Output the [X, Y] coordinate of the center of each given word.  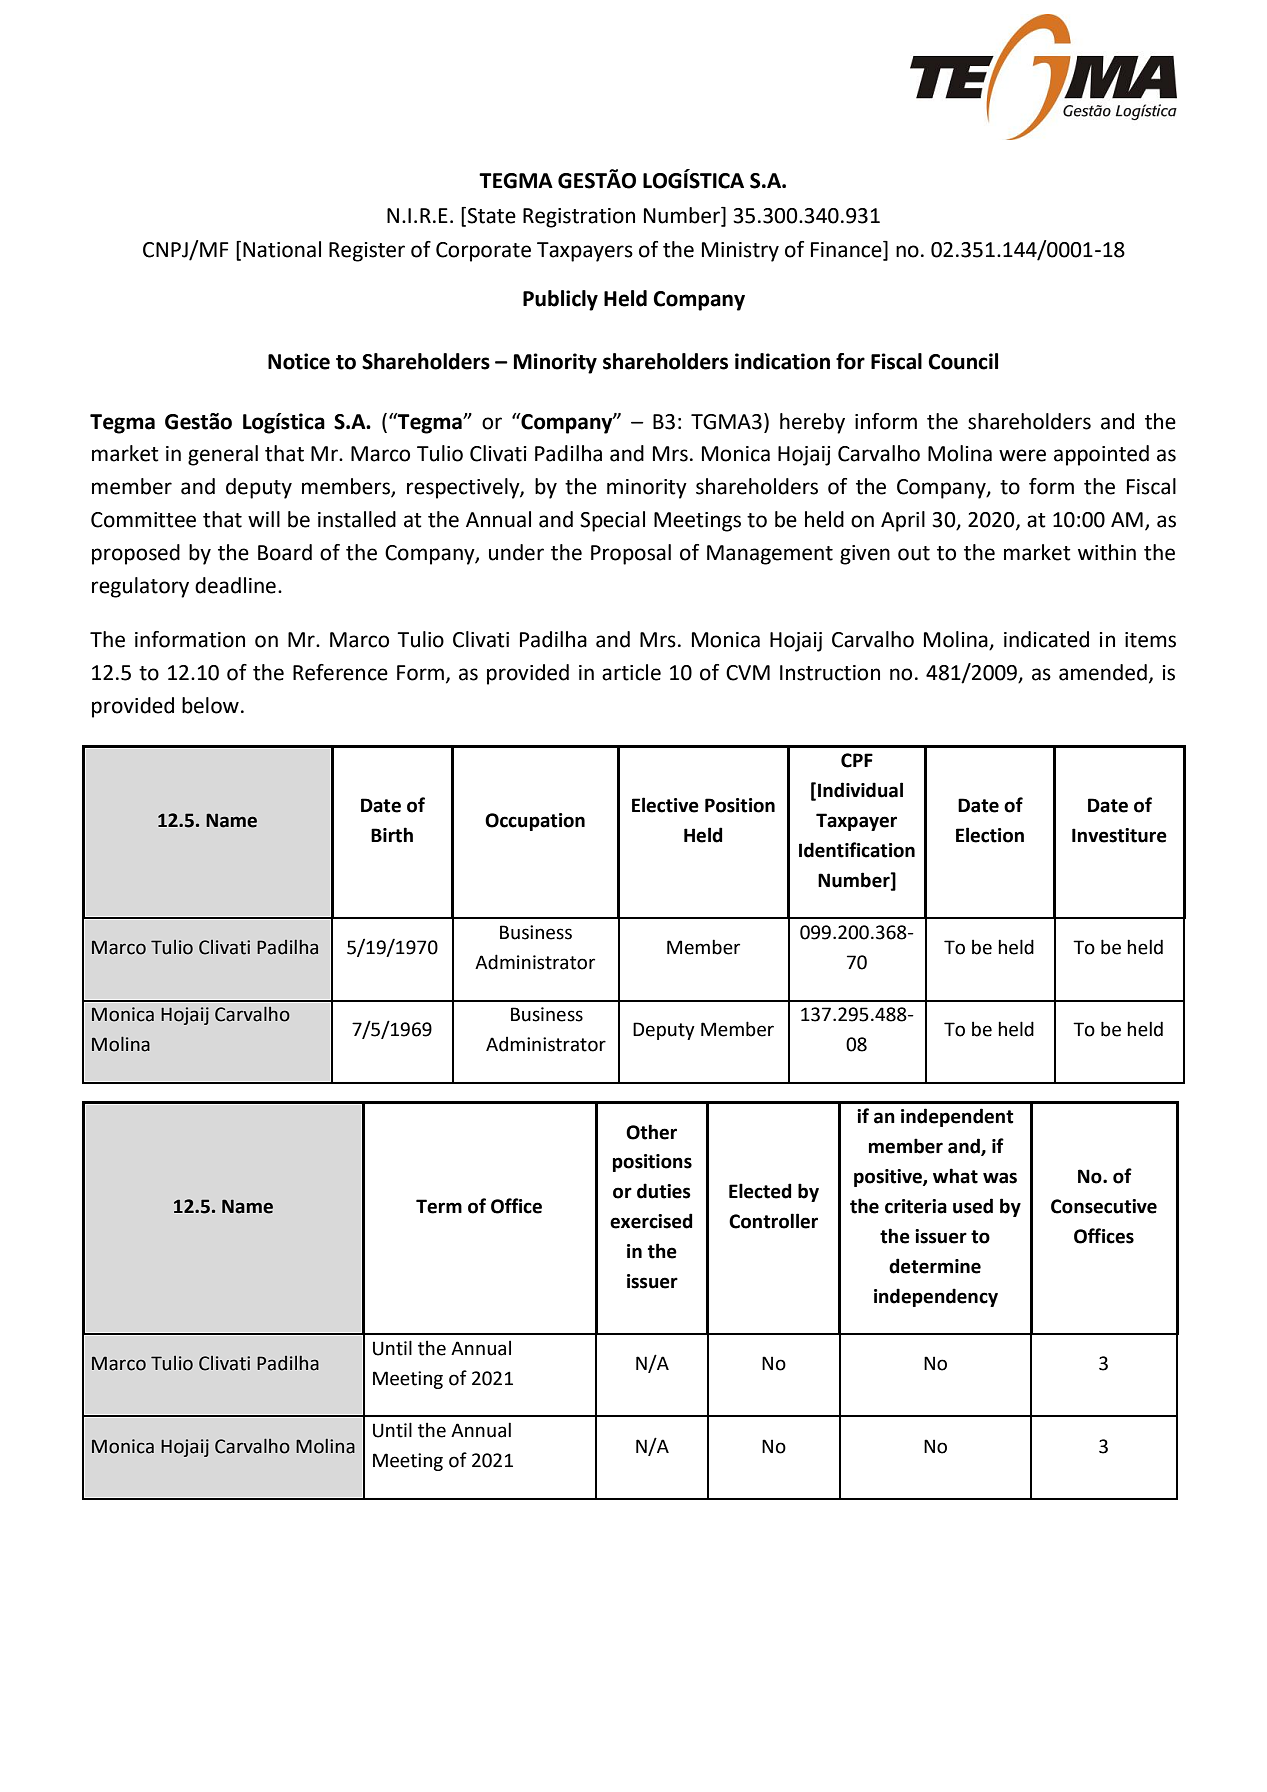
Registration [579, 218]
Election [990, 835]
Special [612, 521]
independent [957, 1117]
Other [651, 1132]
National [282, 249]
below [210, 705]
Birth [392, 835]
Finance [847, 250]
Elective [665, 805]
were [1022, 455]
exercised [651, 1221]
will [264, 519]
